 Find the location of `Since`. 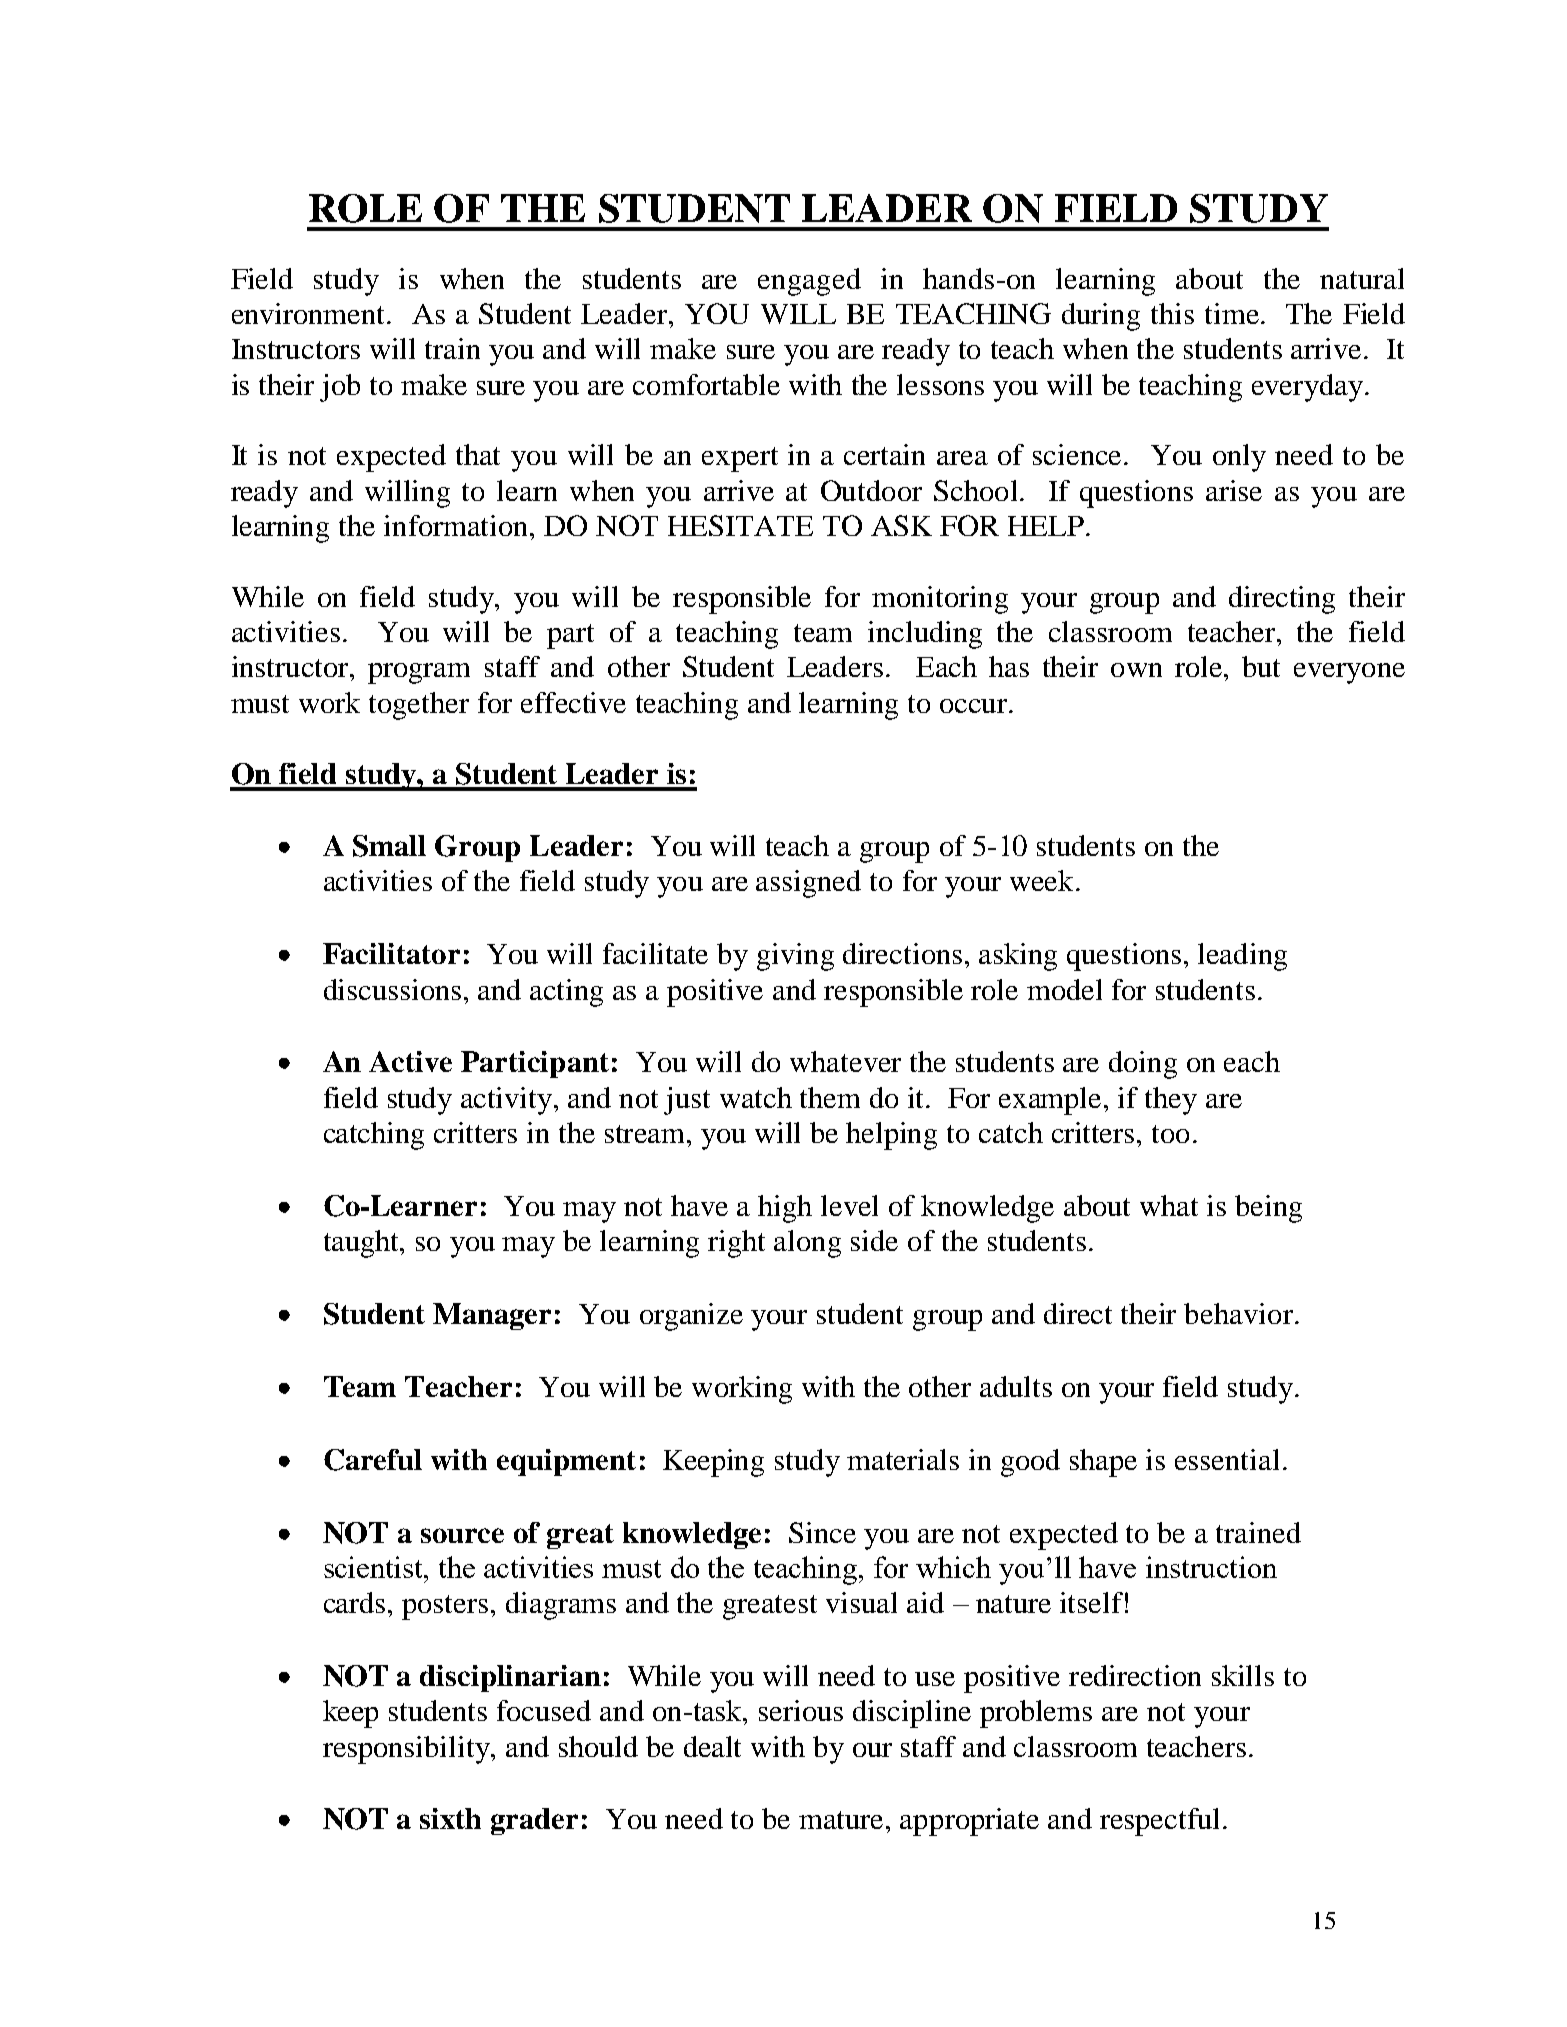

Since is located at coordinates (822, 1532).
